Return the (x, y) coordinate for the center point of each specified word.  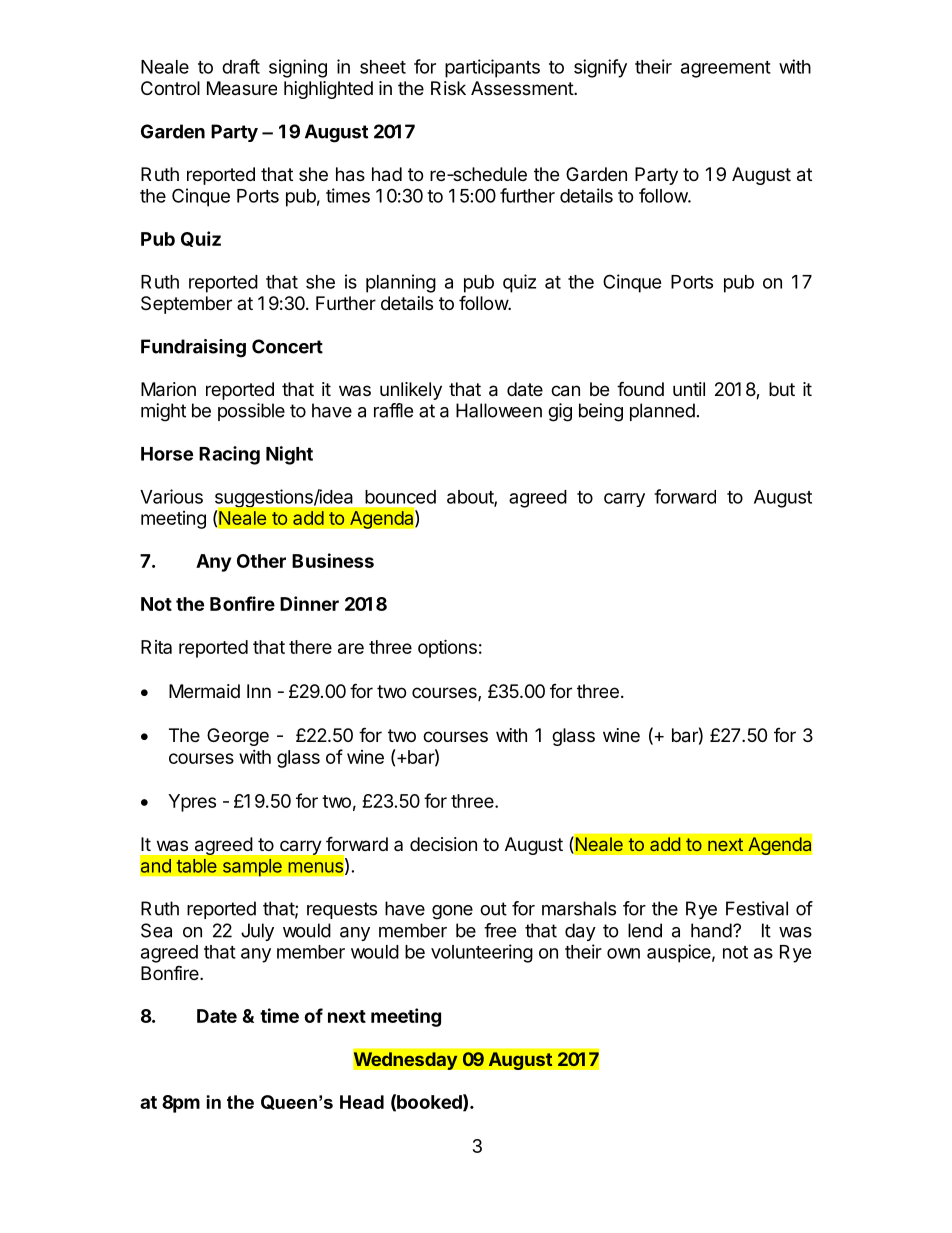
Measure (242, 88)
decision (443, 844)
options (447, 648)
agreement (726, 69)
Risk (448, 88)
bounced (400, 497)
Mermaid (204, 691)
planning (401, 283)
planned (662, 412)
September (186, 305)
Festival (757, 908)
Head (362, 1102)
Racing (229, 455)
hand (711, 930)
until (689, 389)
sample (252, 867)
